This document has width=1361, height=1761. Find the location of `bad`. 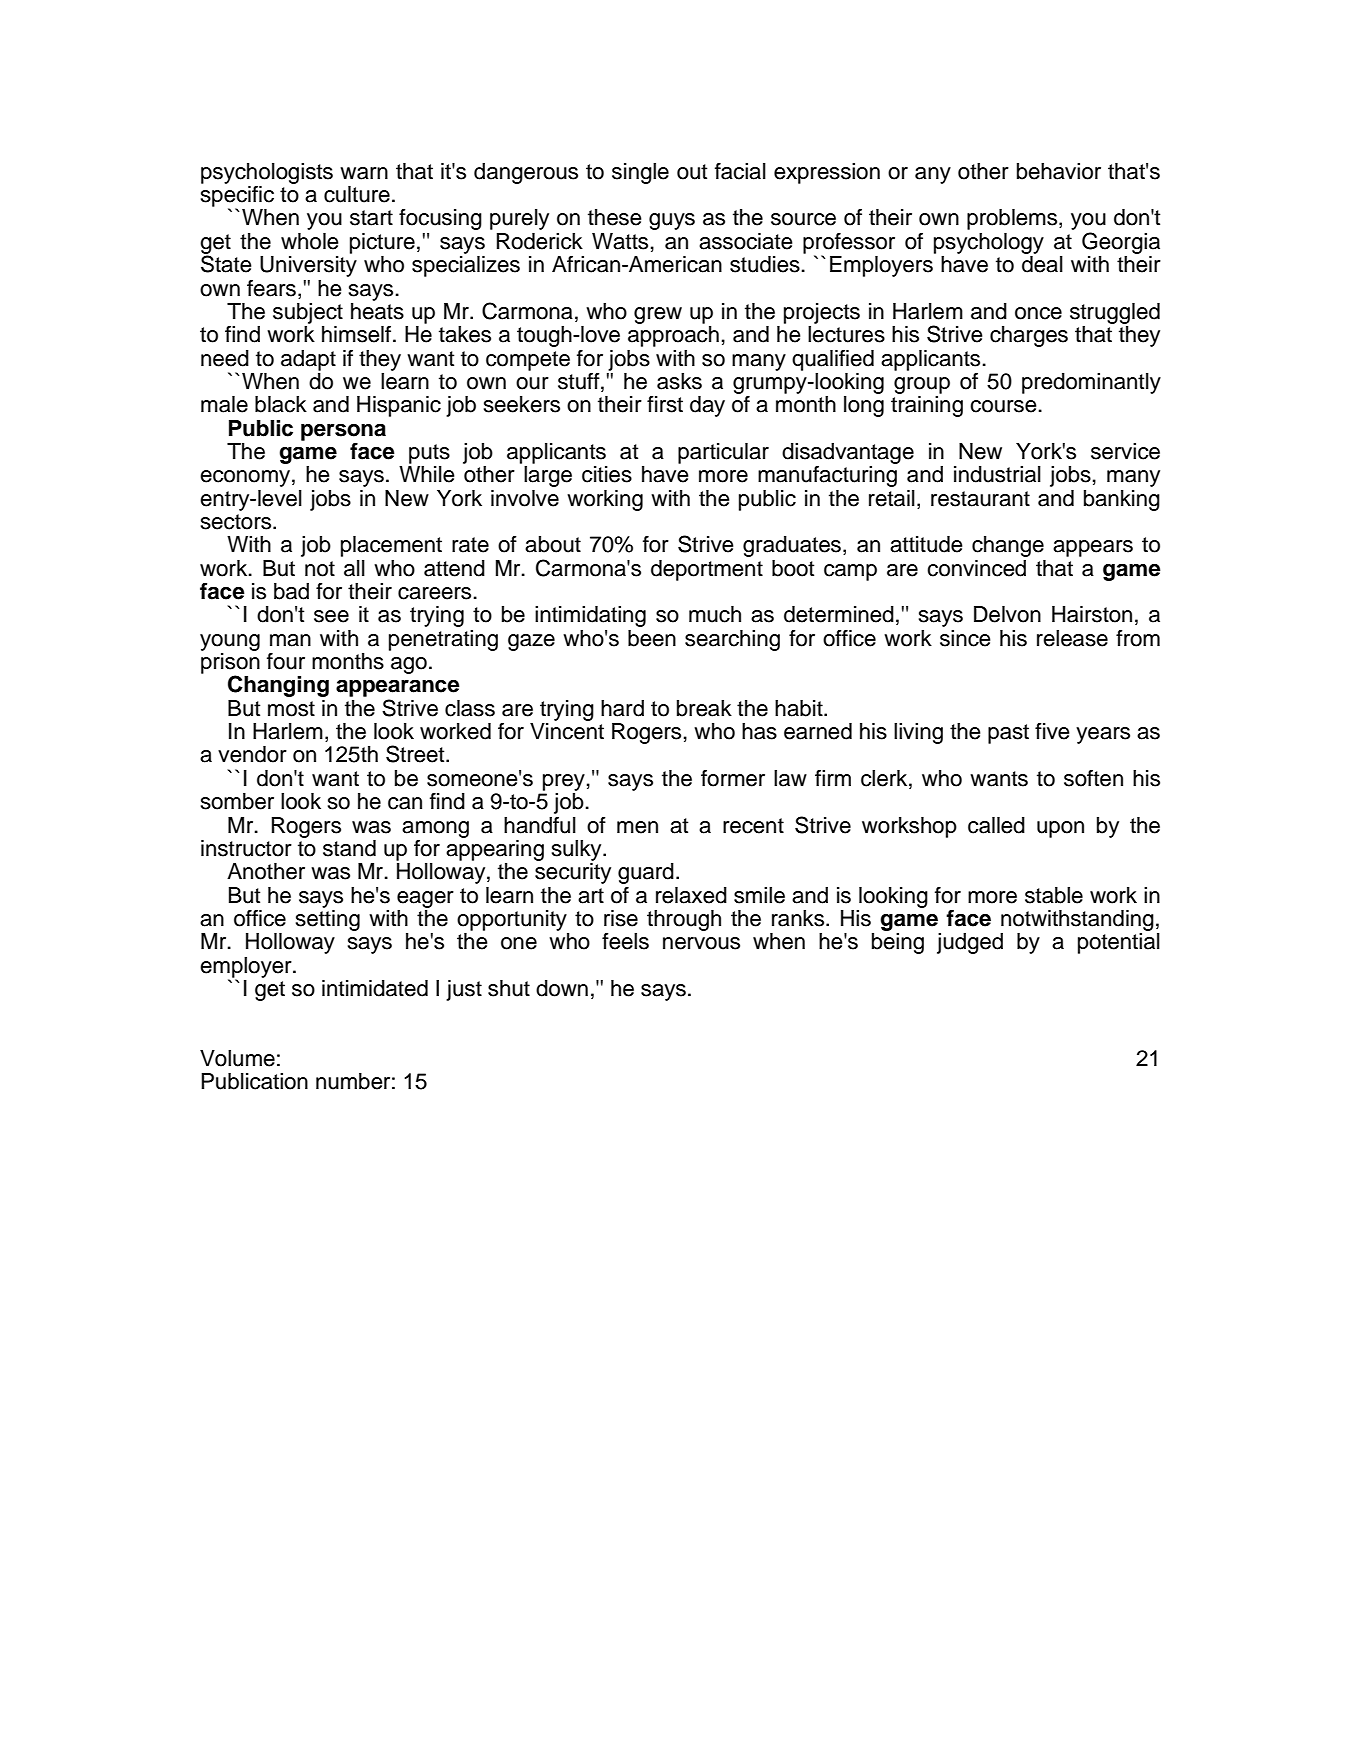

bad is located at coordinates (291, 591).
